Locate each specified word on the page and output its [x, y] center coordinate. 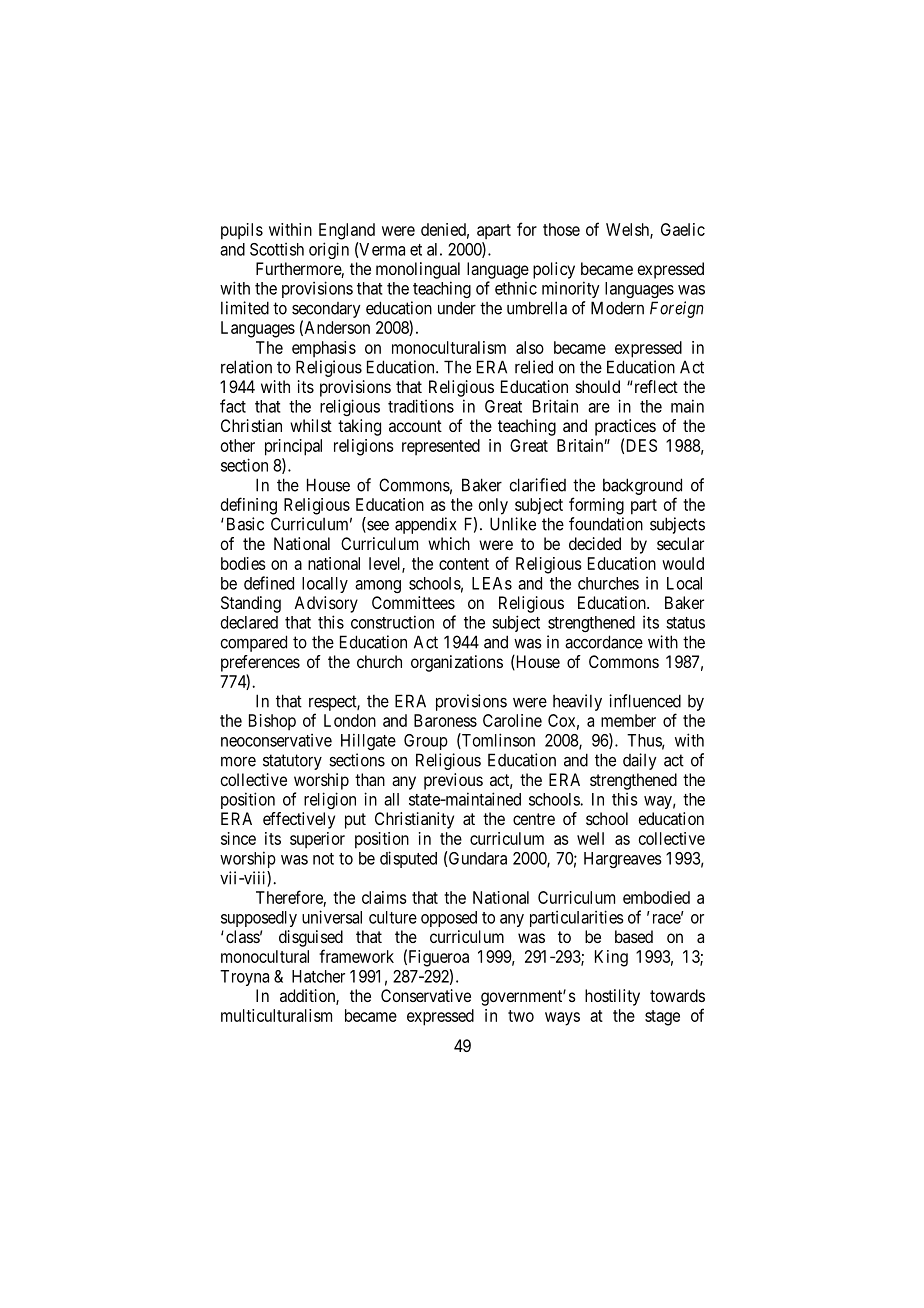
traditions [421, 406]
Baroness [445, 720]
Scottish [277, 249]
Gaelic [683, 229]
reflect [655, 386]
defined [269, 583]
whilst [311, 425]
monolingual [418, 270]
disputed [408, 859]
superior [317, 840]
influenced [645, 701]
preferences [260, 663]
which [449, 543]
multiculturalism [276, 1015]
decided [595, 543]
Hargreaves [623, 860]
